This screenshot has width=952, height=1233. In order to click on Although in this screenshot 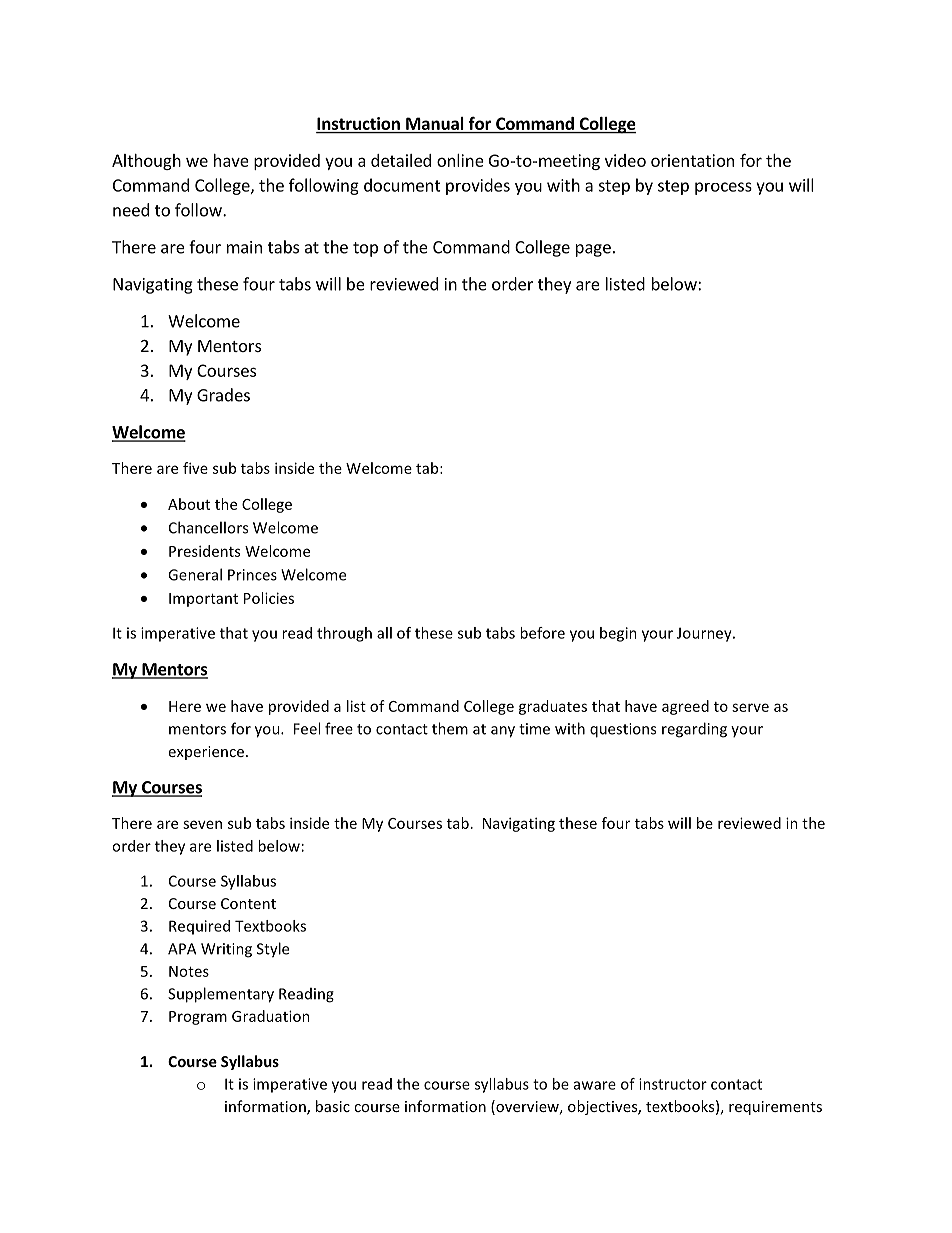, I will do `click(146, 162)`.
